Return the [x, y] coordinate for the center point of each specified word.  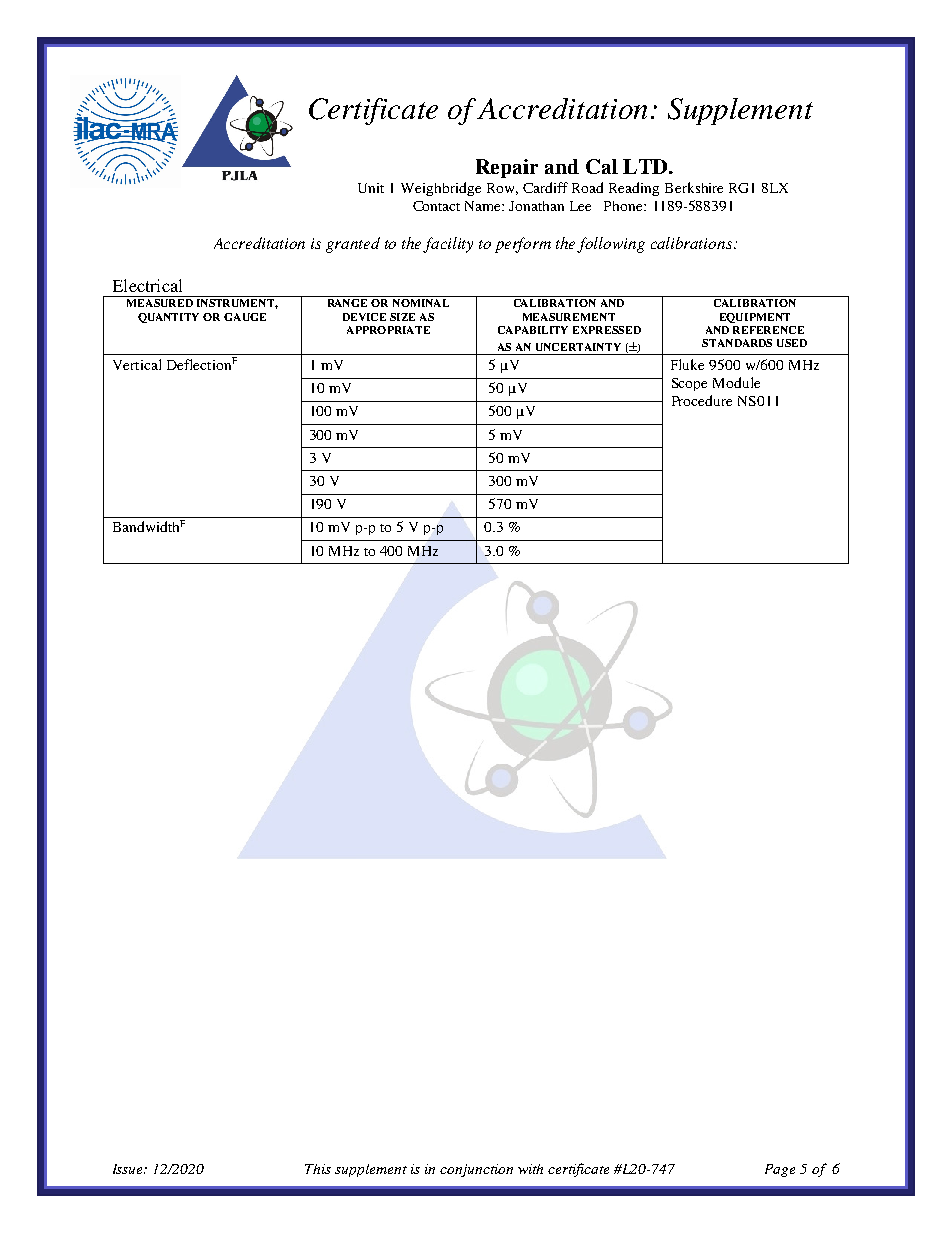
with [530, 1169]
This [318, 1169]
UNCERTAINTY [578, 347]
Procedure [702, 400]
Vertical [137, 364]
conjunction [476, 1170]
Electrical [147, 285]
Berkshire [694, 187]
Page [780, 1170]
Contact [436, 206]
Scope [689, 384]
